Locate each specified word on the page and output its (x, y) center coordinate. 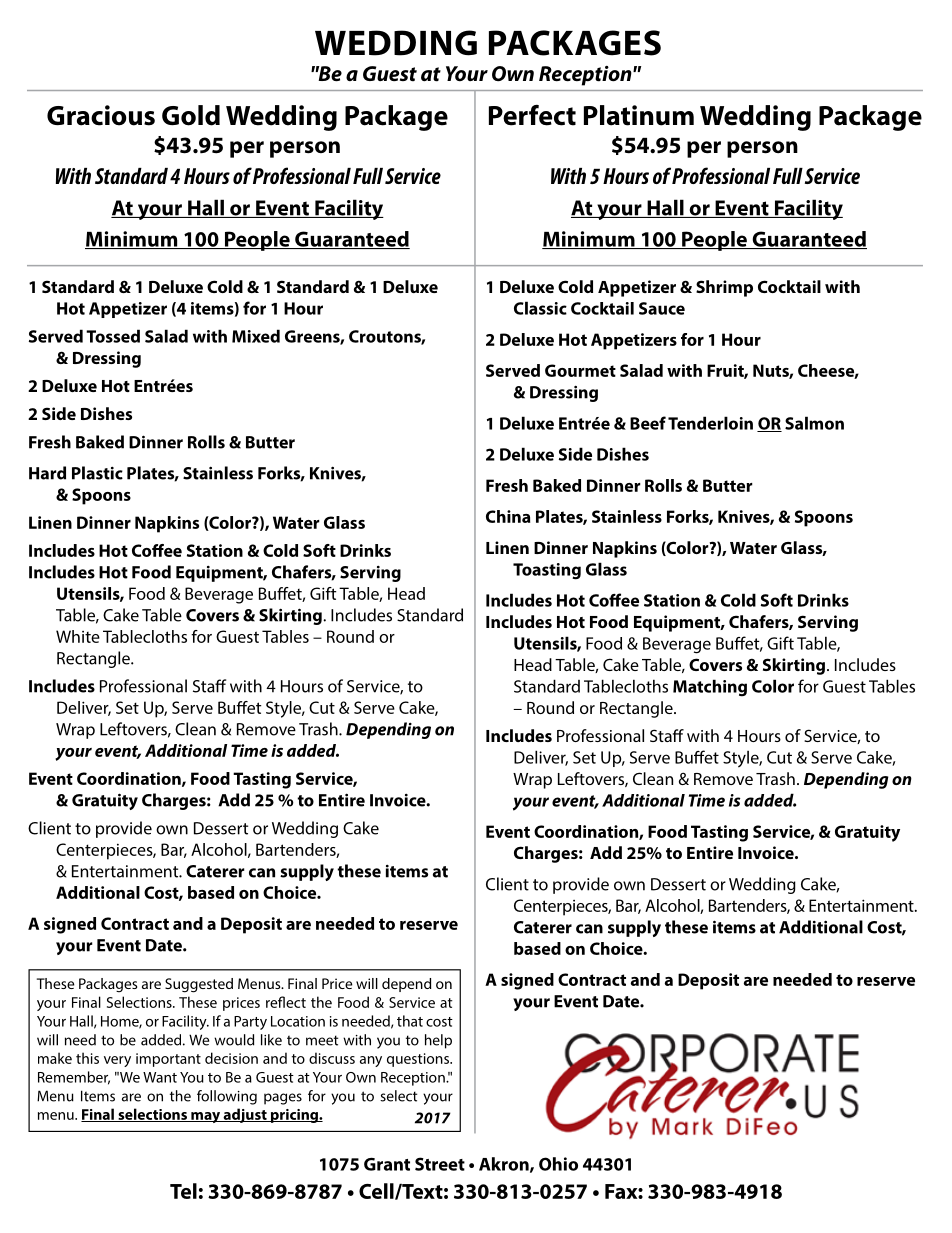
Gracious (101, 115)
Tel (183, 1191)
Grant (387, 1164)
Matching (710, 688)
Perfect (532, 115)
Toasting (547, 571)
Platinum (639, 115)
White (78, 636)
